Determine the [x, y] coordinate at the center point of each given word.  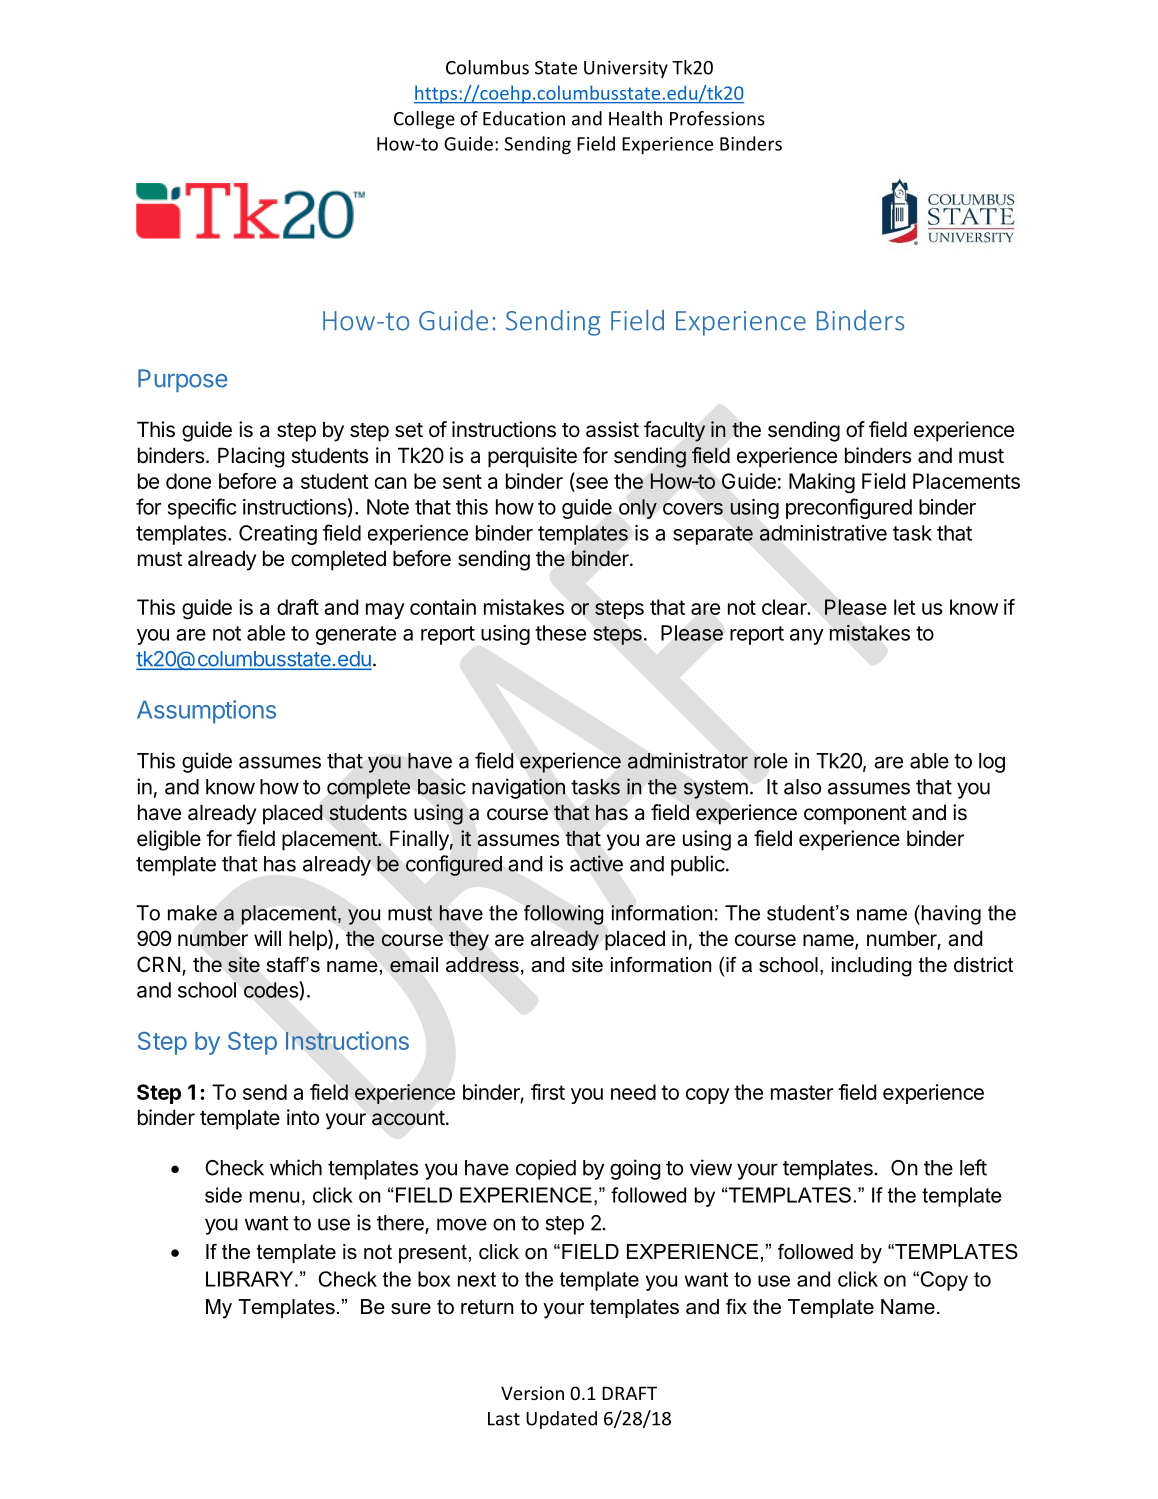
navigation [518, 788]
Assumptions [206, 712]
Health [635, 118]
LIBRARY [251, 1279]
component [855, 815]
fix [736, 1306]
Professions [717, 118]
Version [532, 1393]
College [424, 120]
